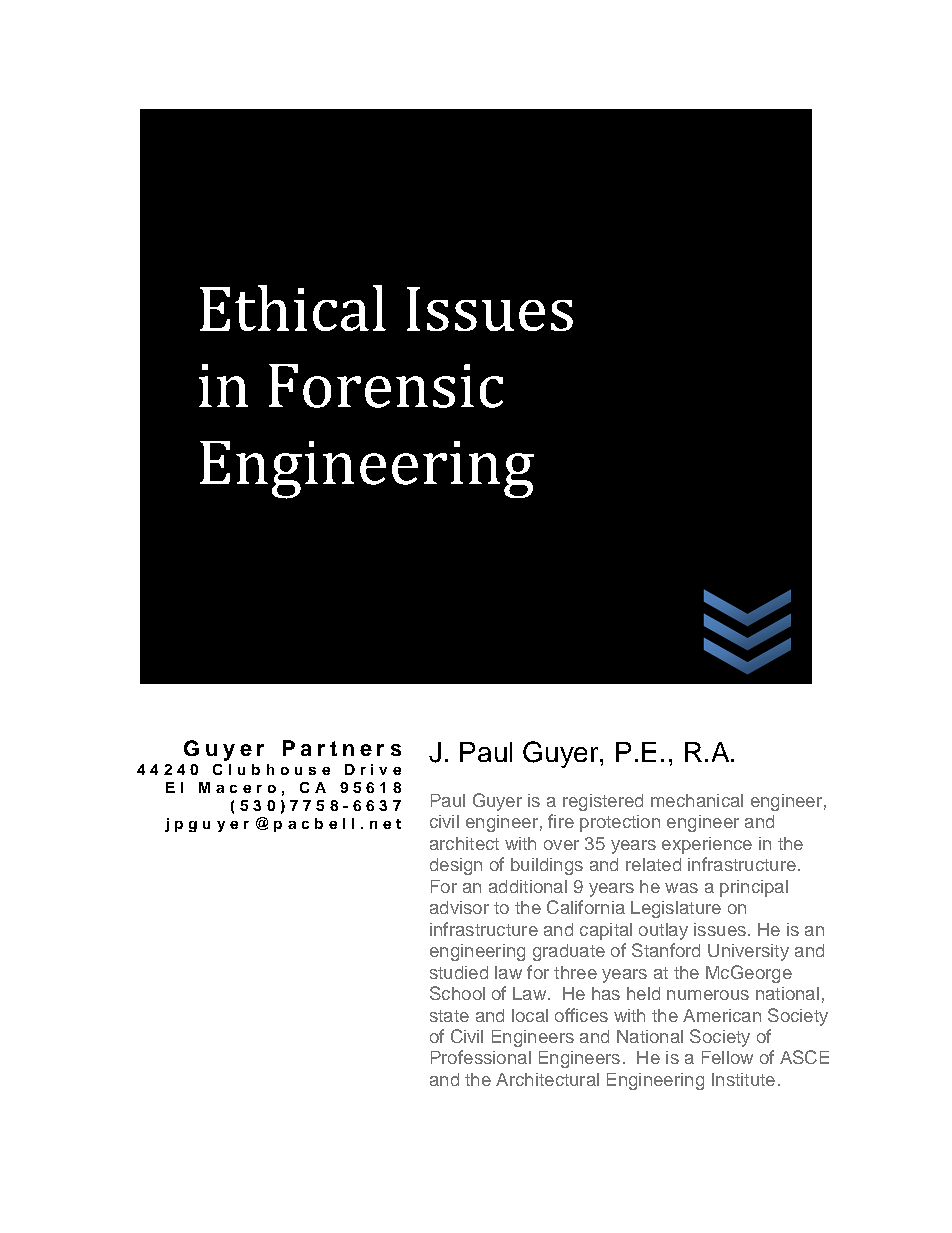 This screenshot has height=1233, width=952. Describe the element at coordinates (449, 1016) in the screenshot. I see `state` at that location.
